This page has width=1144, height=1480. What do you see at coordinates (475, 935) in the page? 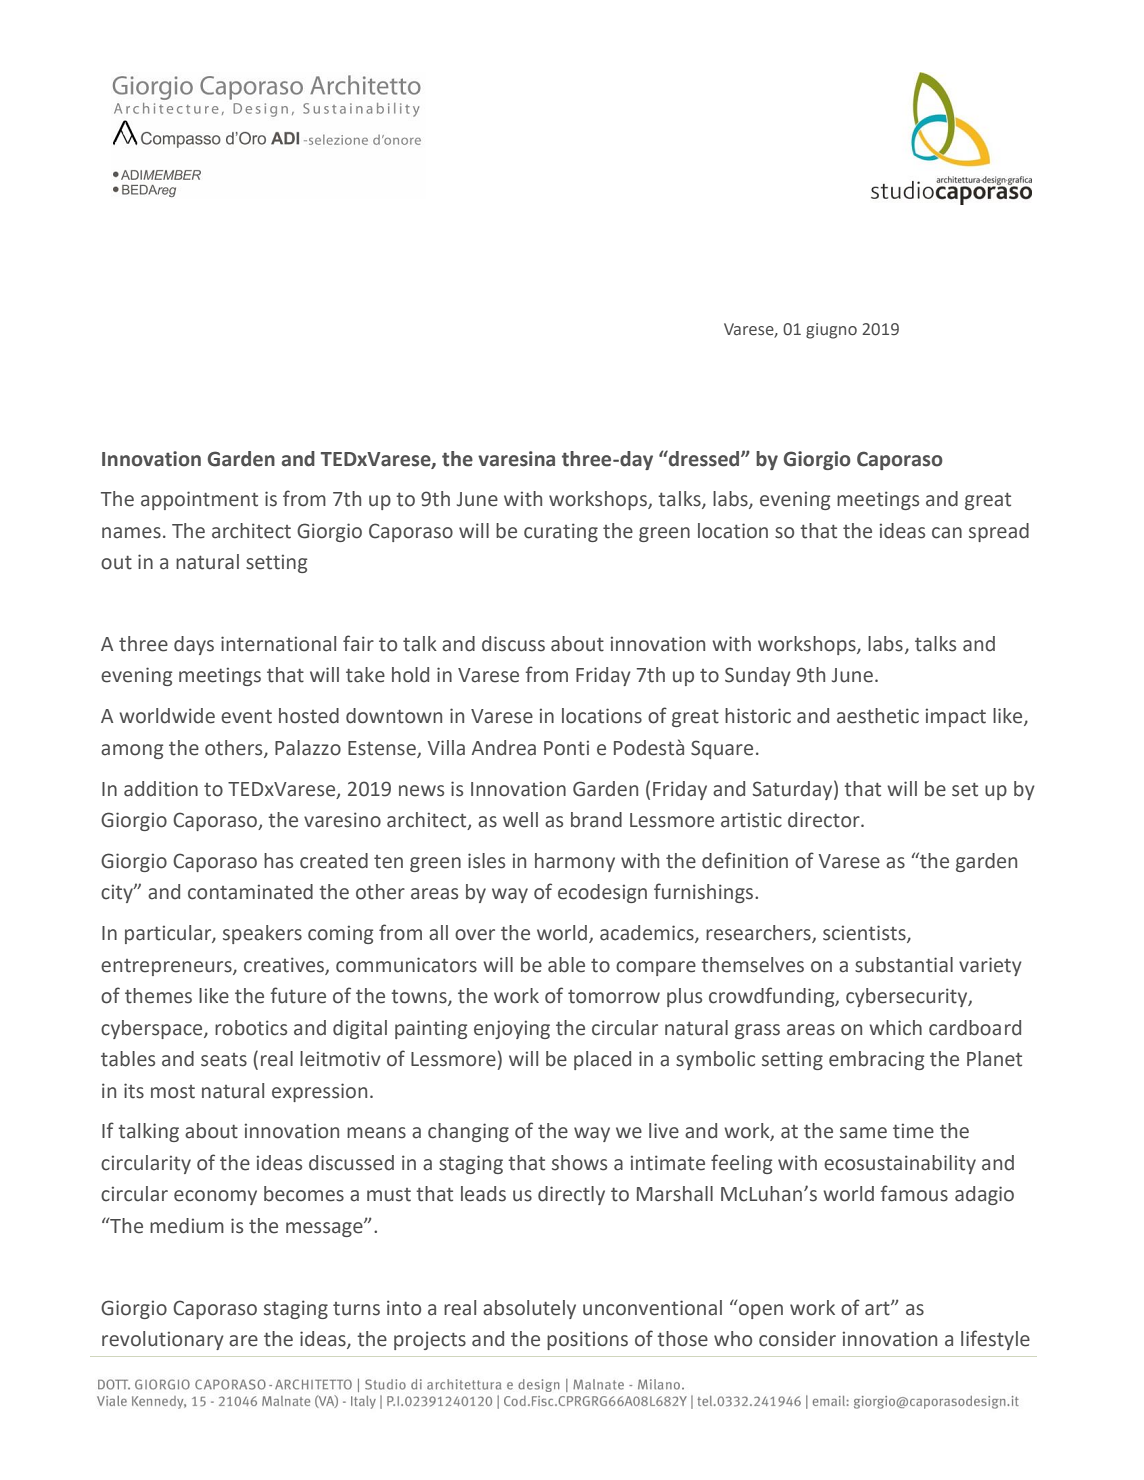
I see `over` at bounding box center [475, 935].
